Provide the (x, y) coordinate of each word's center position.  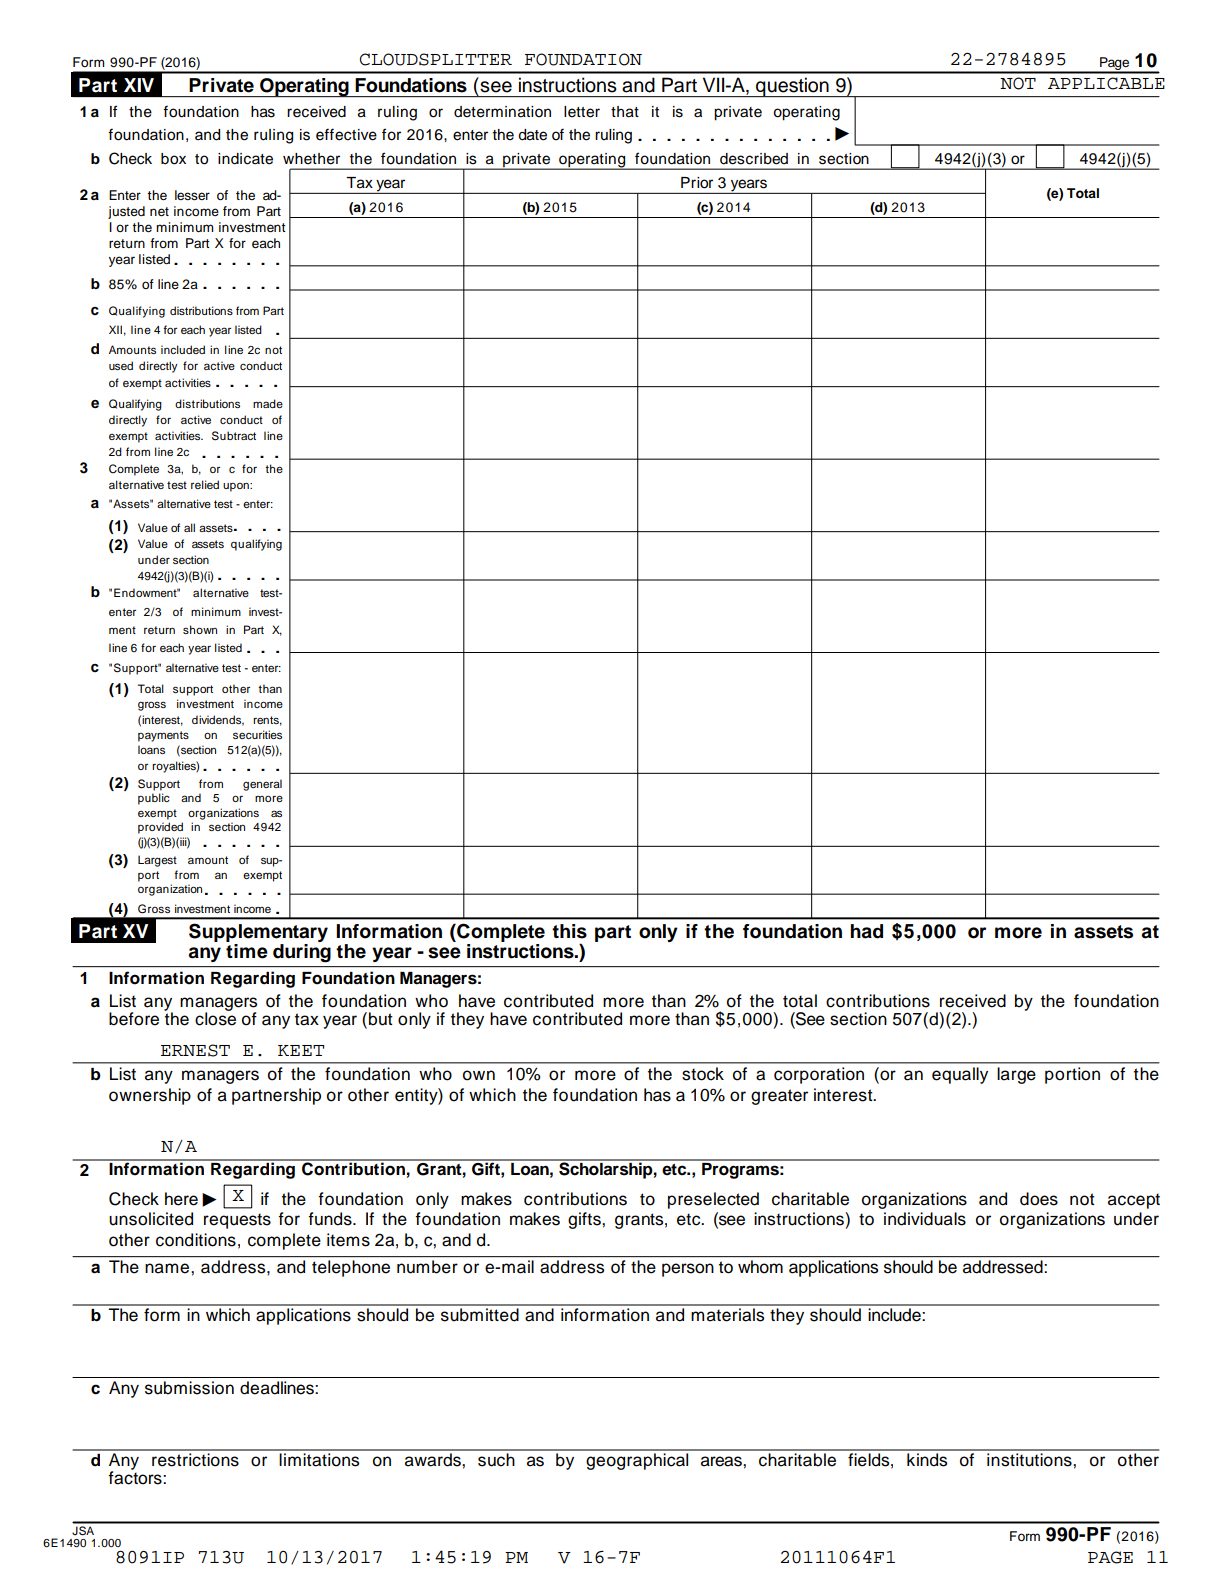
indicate (245, 159)
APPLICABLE (1106, 83)
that (625, 112)
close (215, 1018)
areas (722, 1461)
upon (237, 487)
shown (200, 629)
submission (189, 1388)
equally (960, 1075)
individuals (925, 1219)
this (569, 931)
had (866, 931)
